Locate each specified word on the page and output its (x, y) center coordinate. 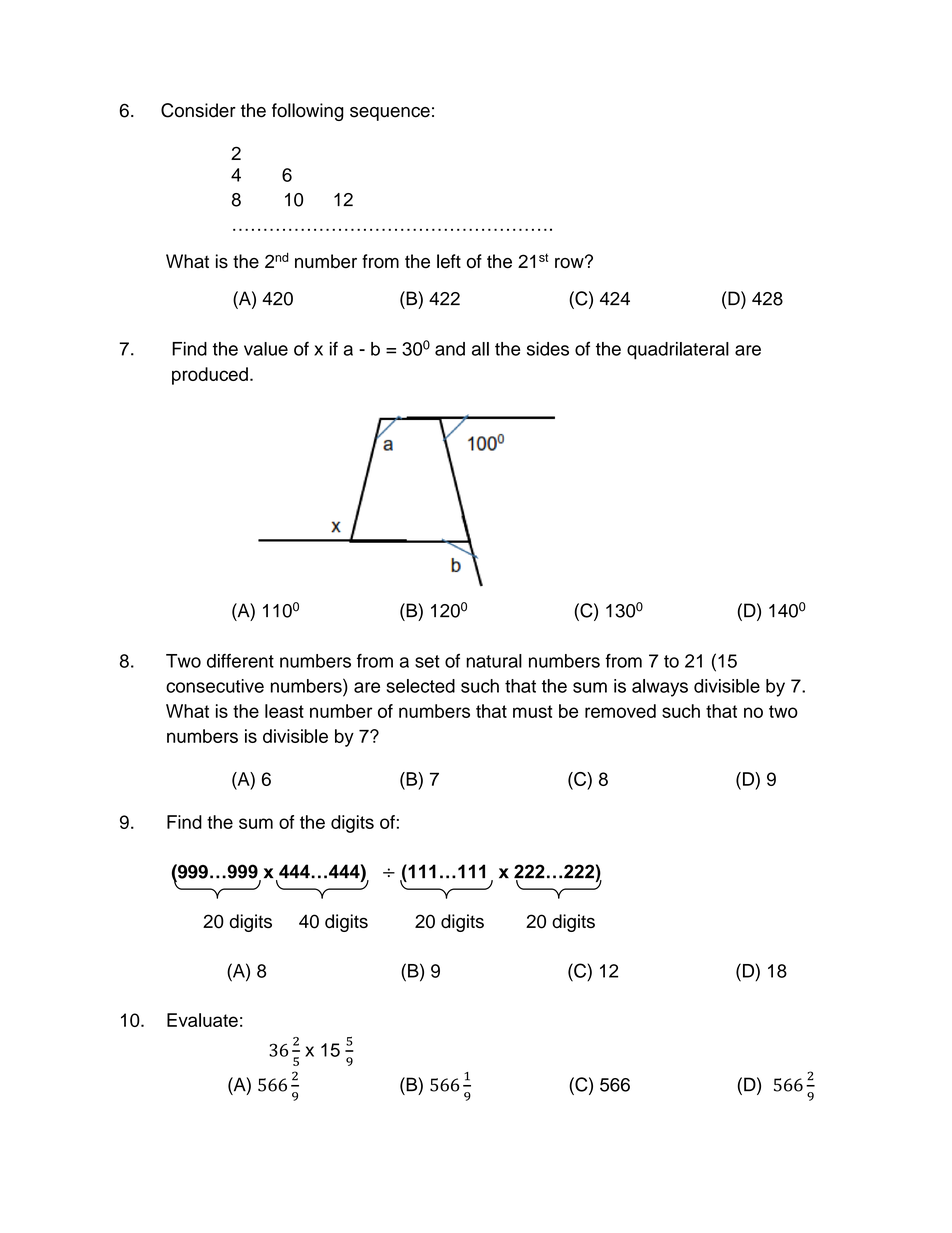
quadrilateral (678, 351)
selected (421, 686)
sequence (390, 114)
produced (210, 376)
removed (620, 711)
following (308, 112)
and (450, 349)
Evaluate (202, 1020)
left (449, 261)
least (284, 711)
